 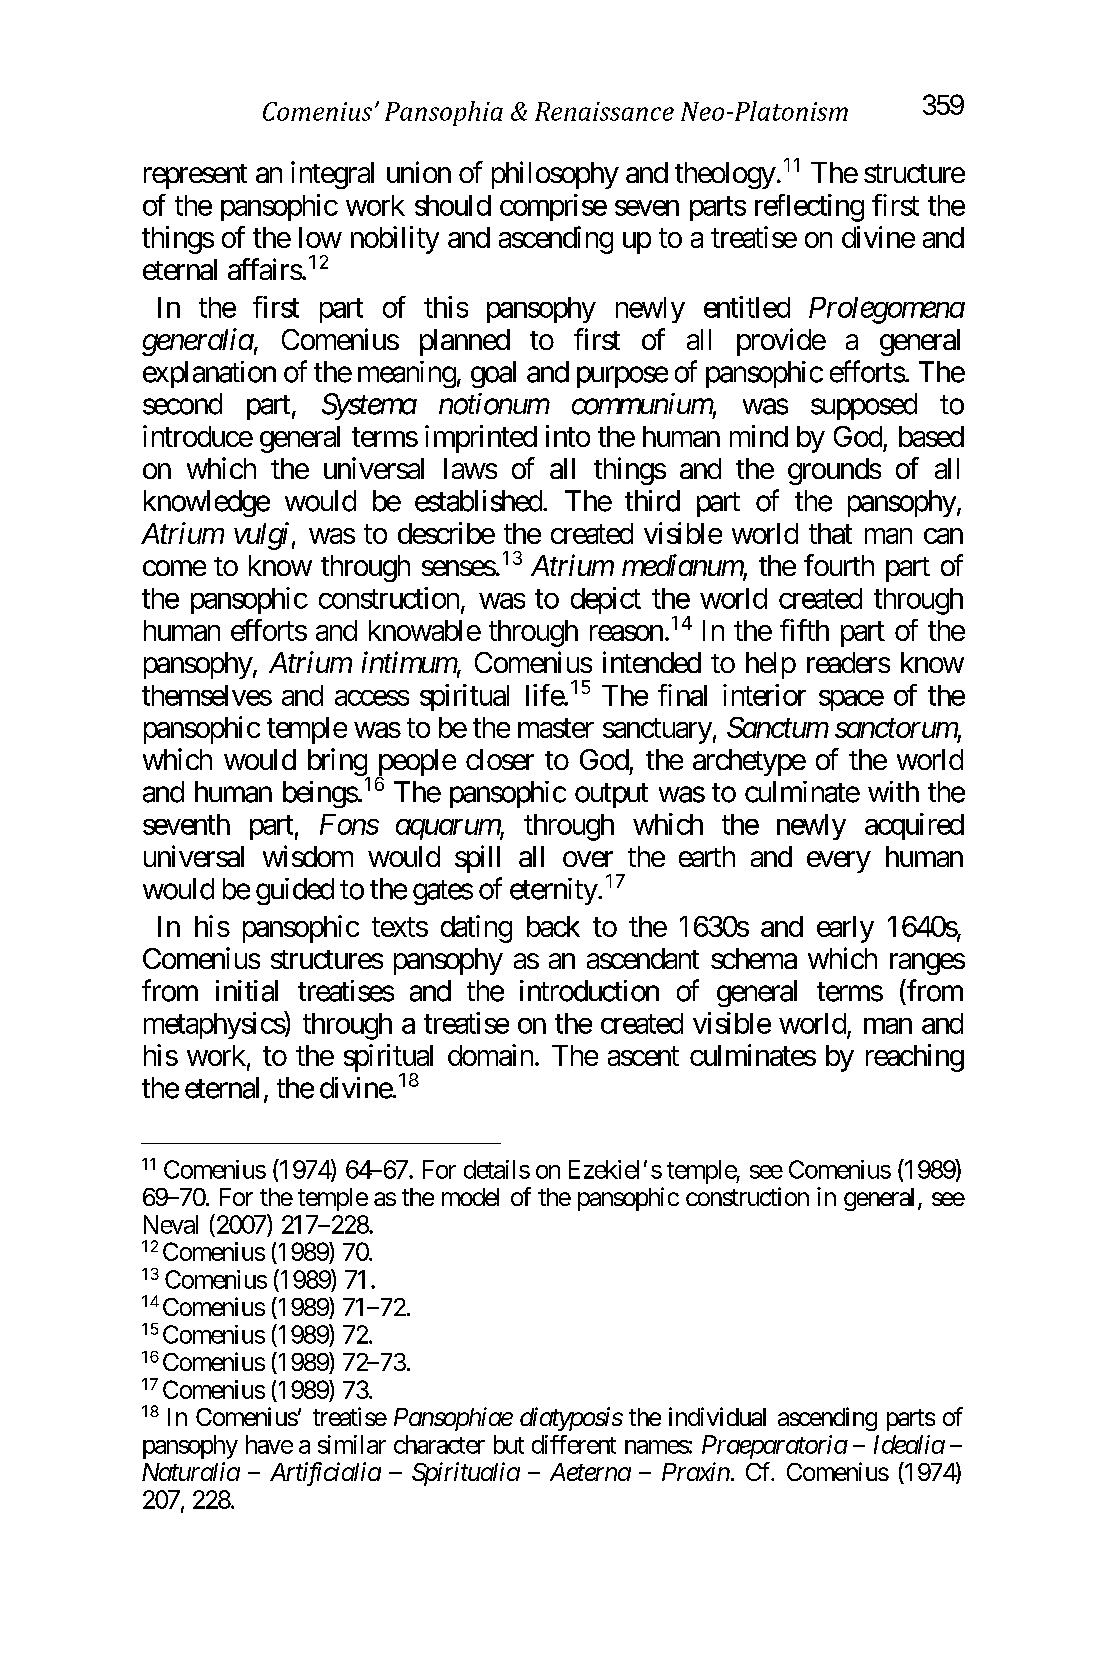 I want to click on integral, so click(x=332, y=175).
